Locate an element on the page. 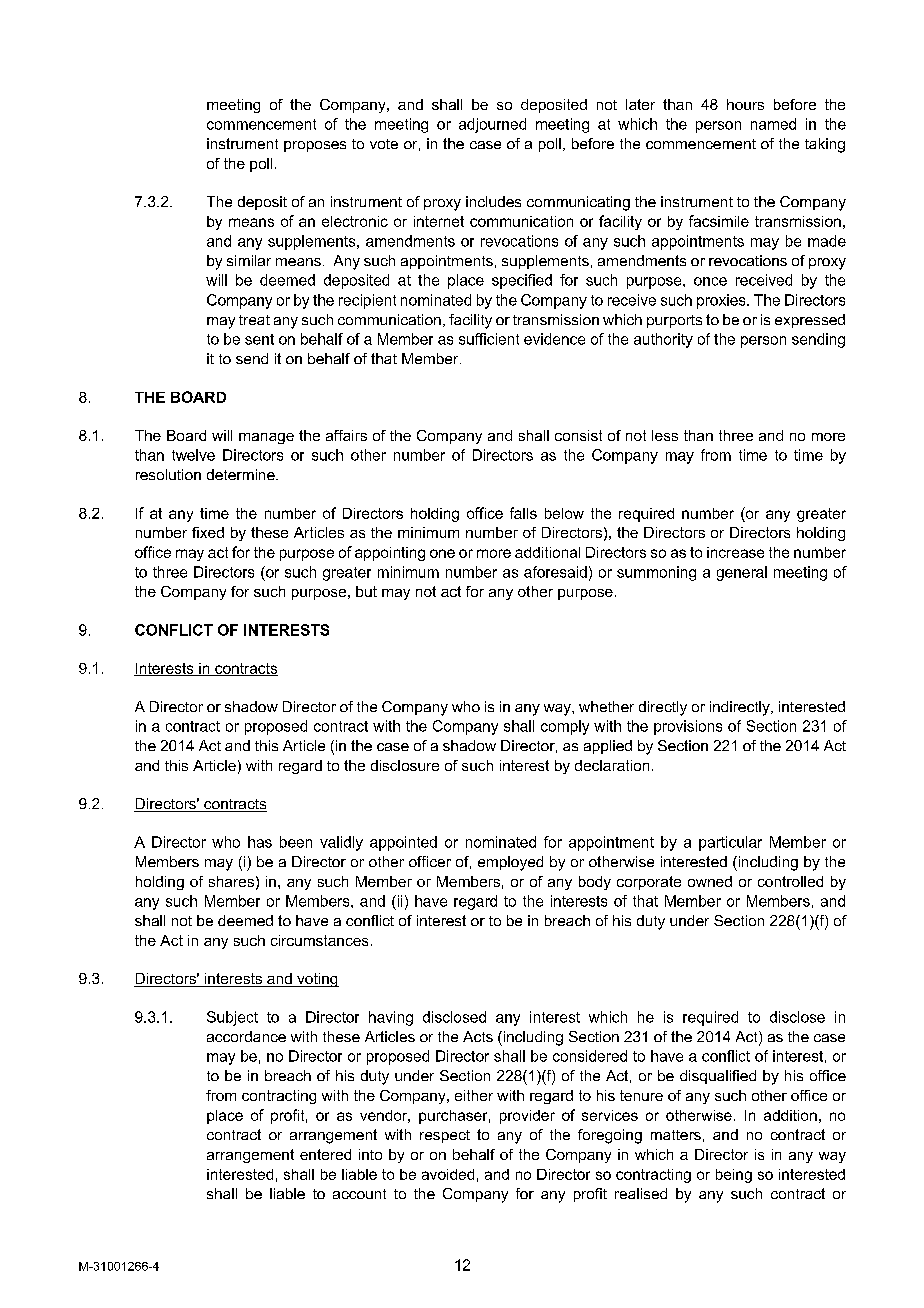  general is located at coordinates (742, 573).
